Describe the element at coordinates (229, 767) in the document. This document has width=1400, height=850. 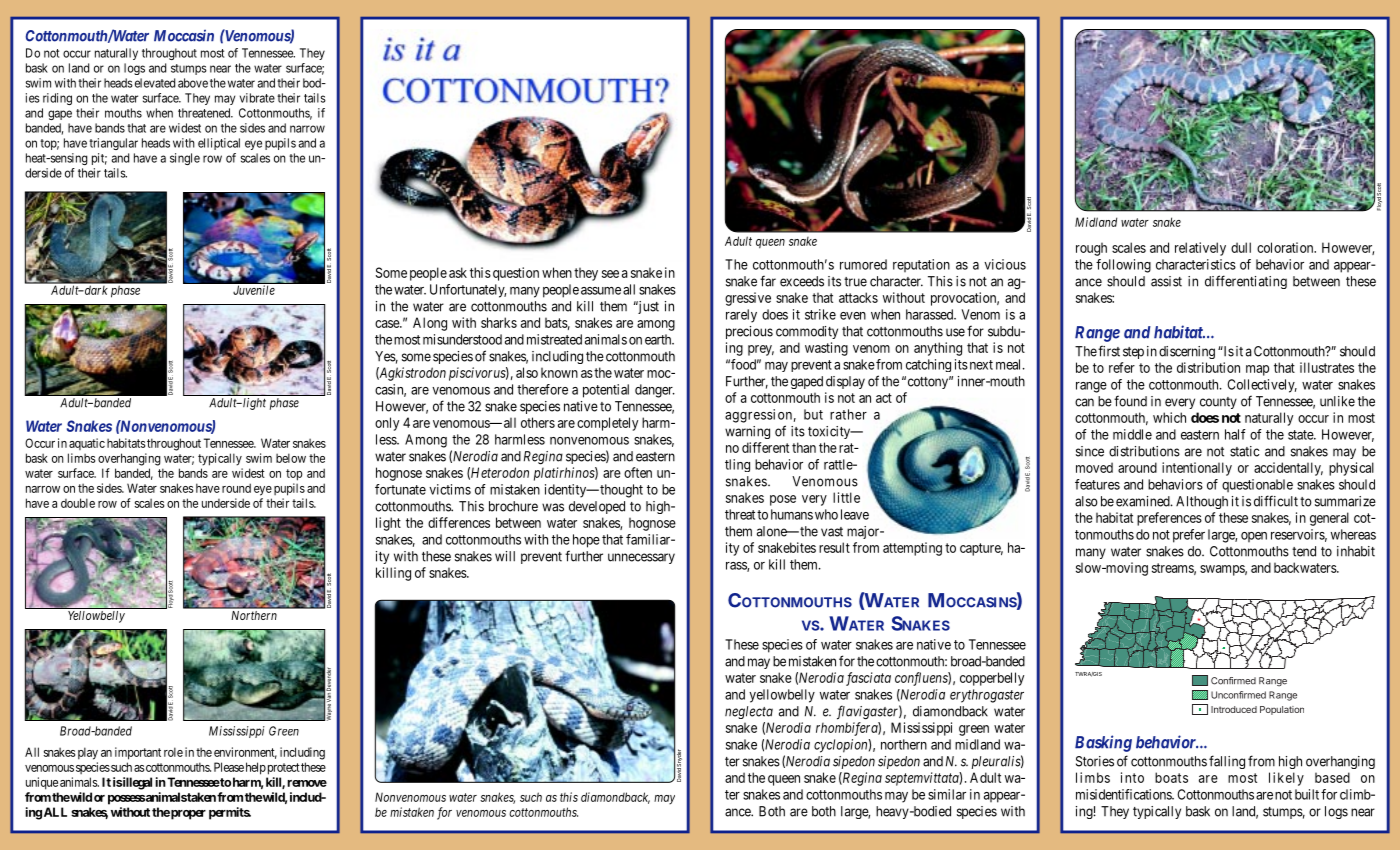
I see `Please` at that location.
